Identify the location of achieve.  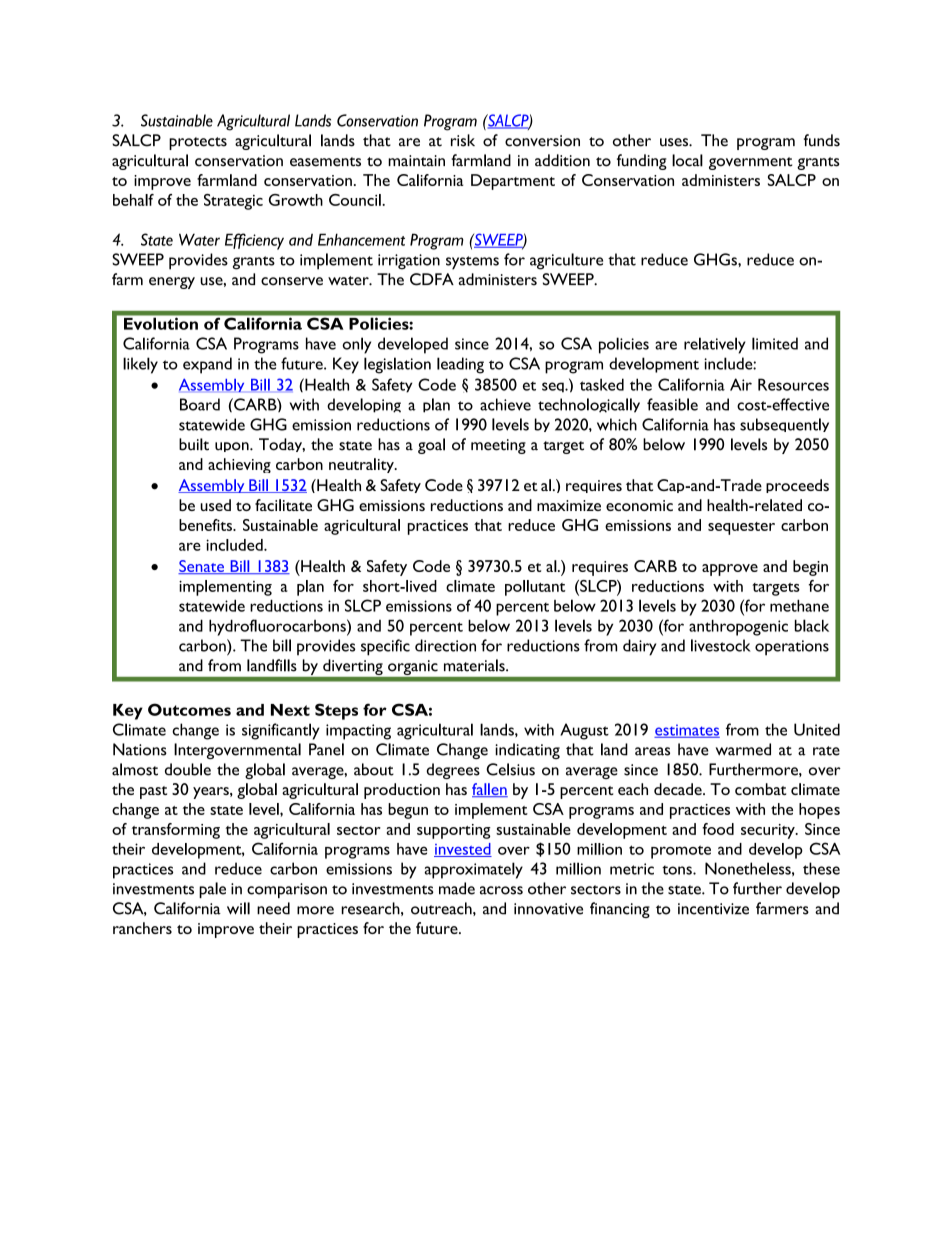
(505, 404).
